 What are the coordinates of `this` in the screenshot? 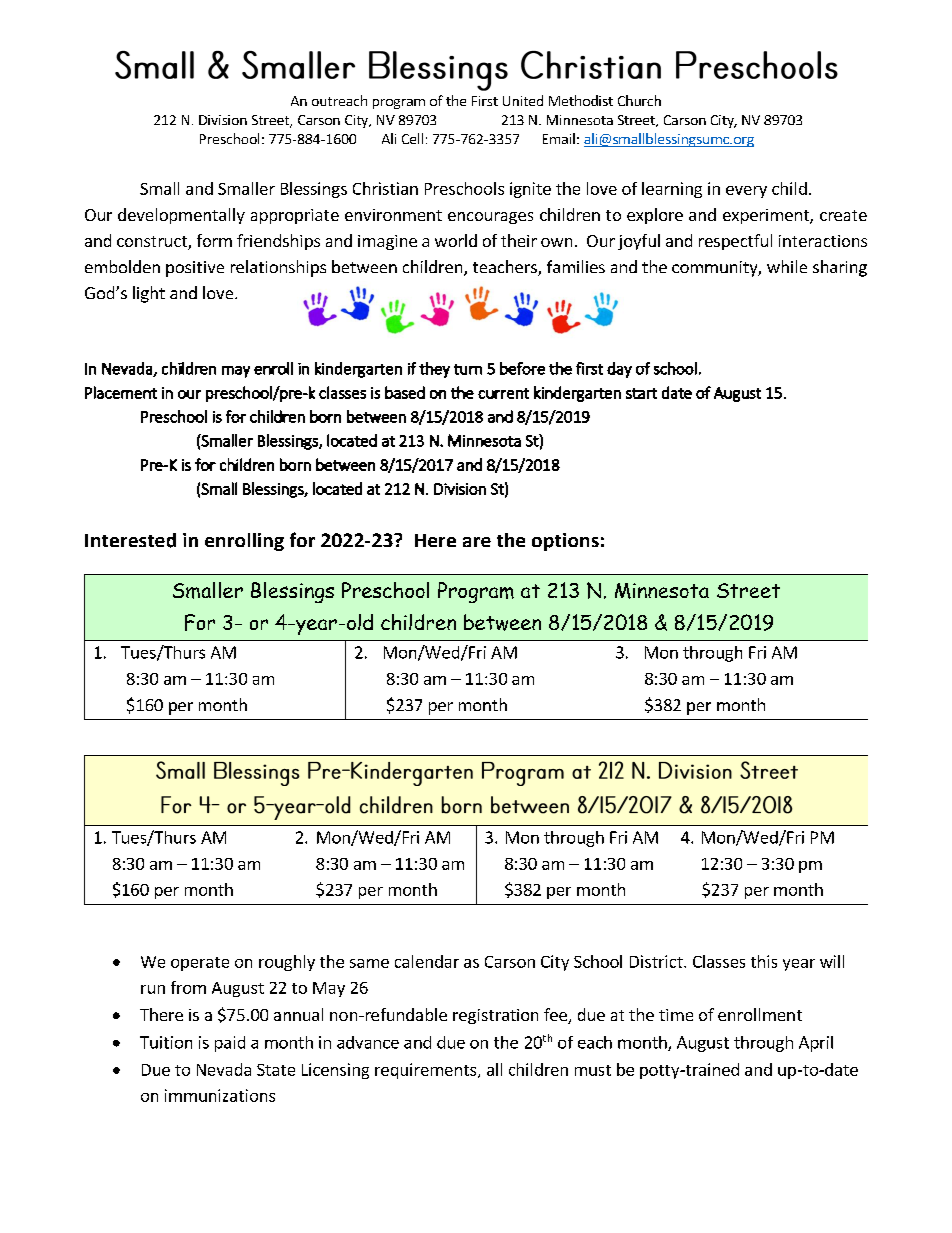 It's located at (764, 961).
